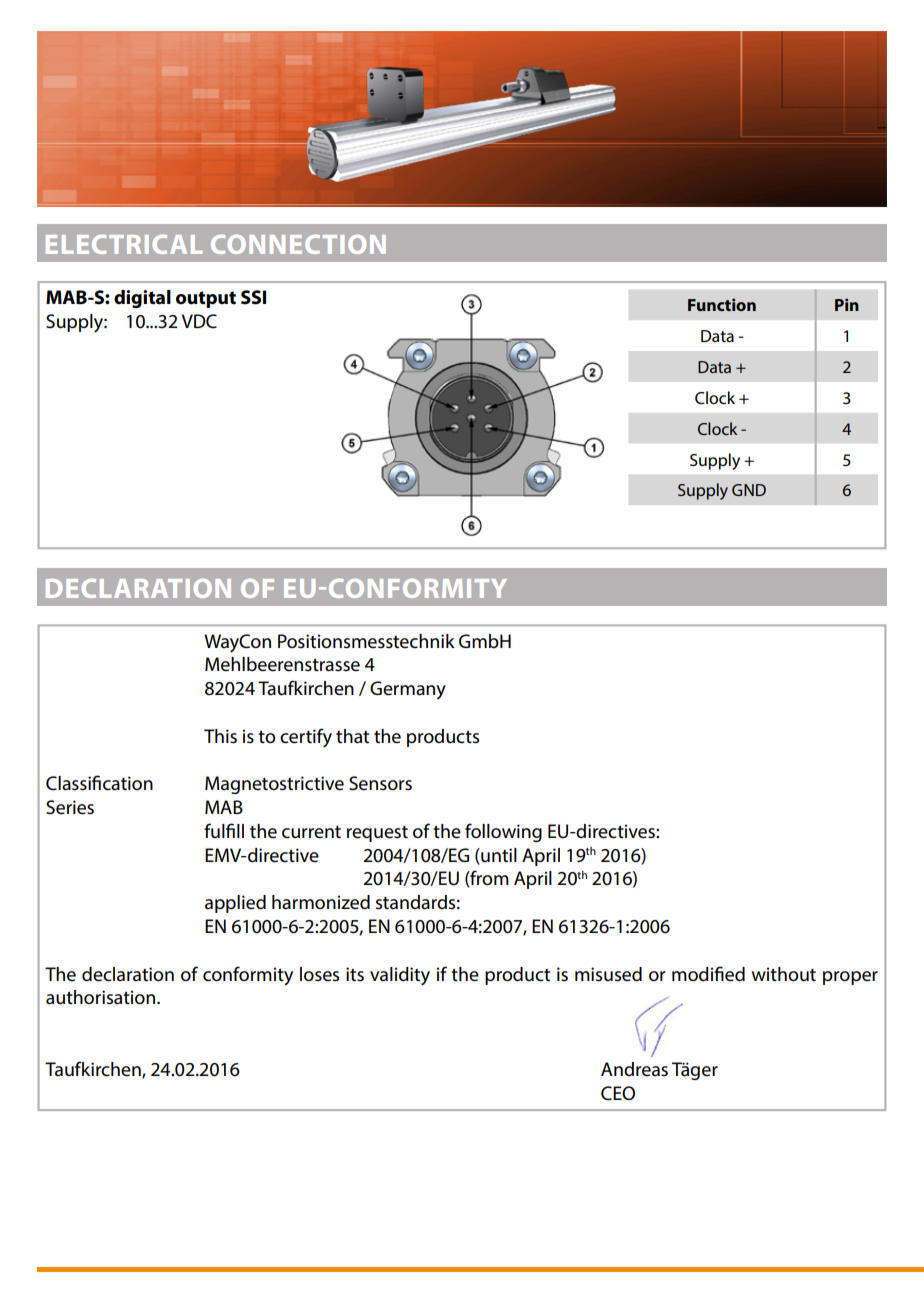 Image resolution: width=924 pixels, height=1311 pixels. What do you see at coordinates (298, 244) in the image?
I see `CONNECTION` at bounding box center [298, 244].
